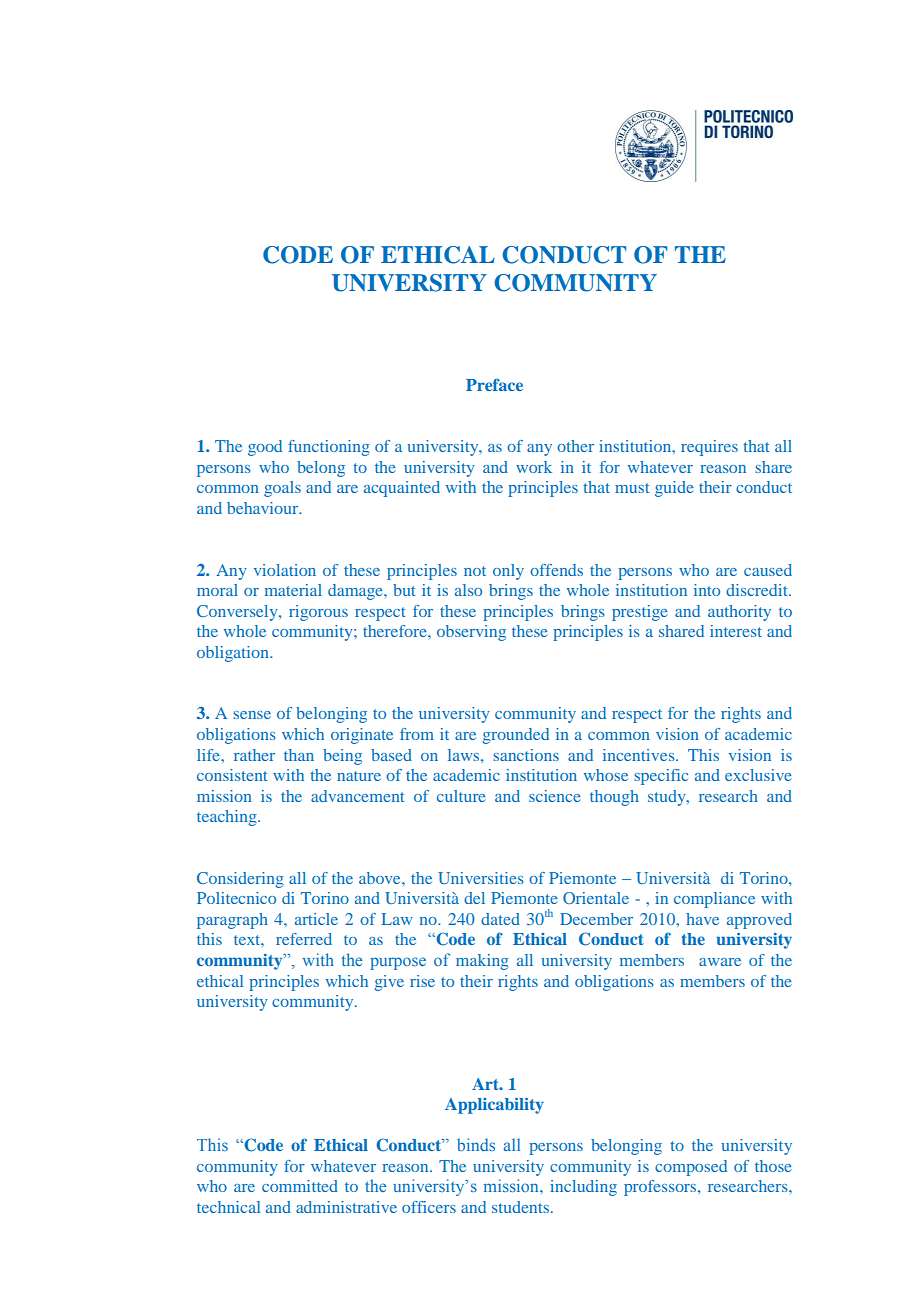  What do you see at coordinates (461, 796) in the screenshot?
I see `culture` at bounding box center [461, 796].
